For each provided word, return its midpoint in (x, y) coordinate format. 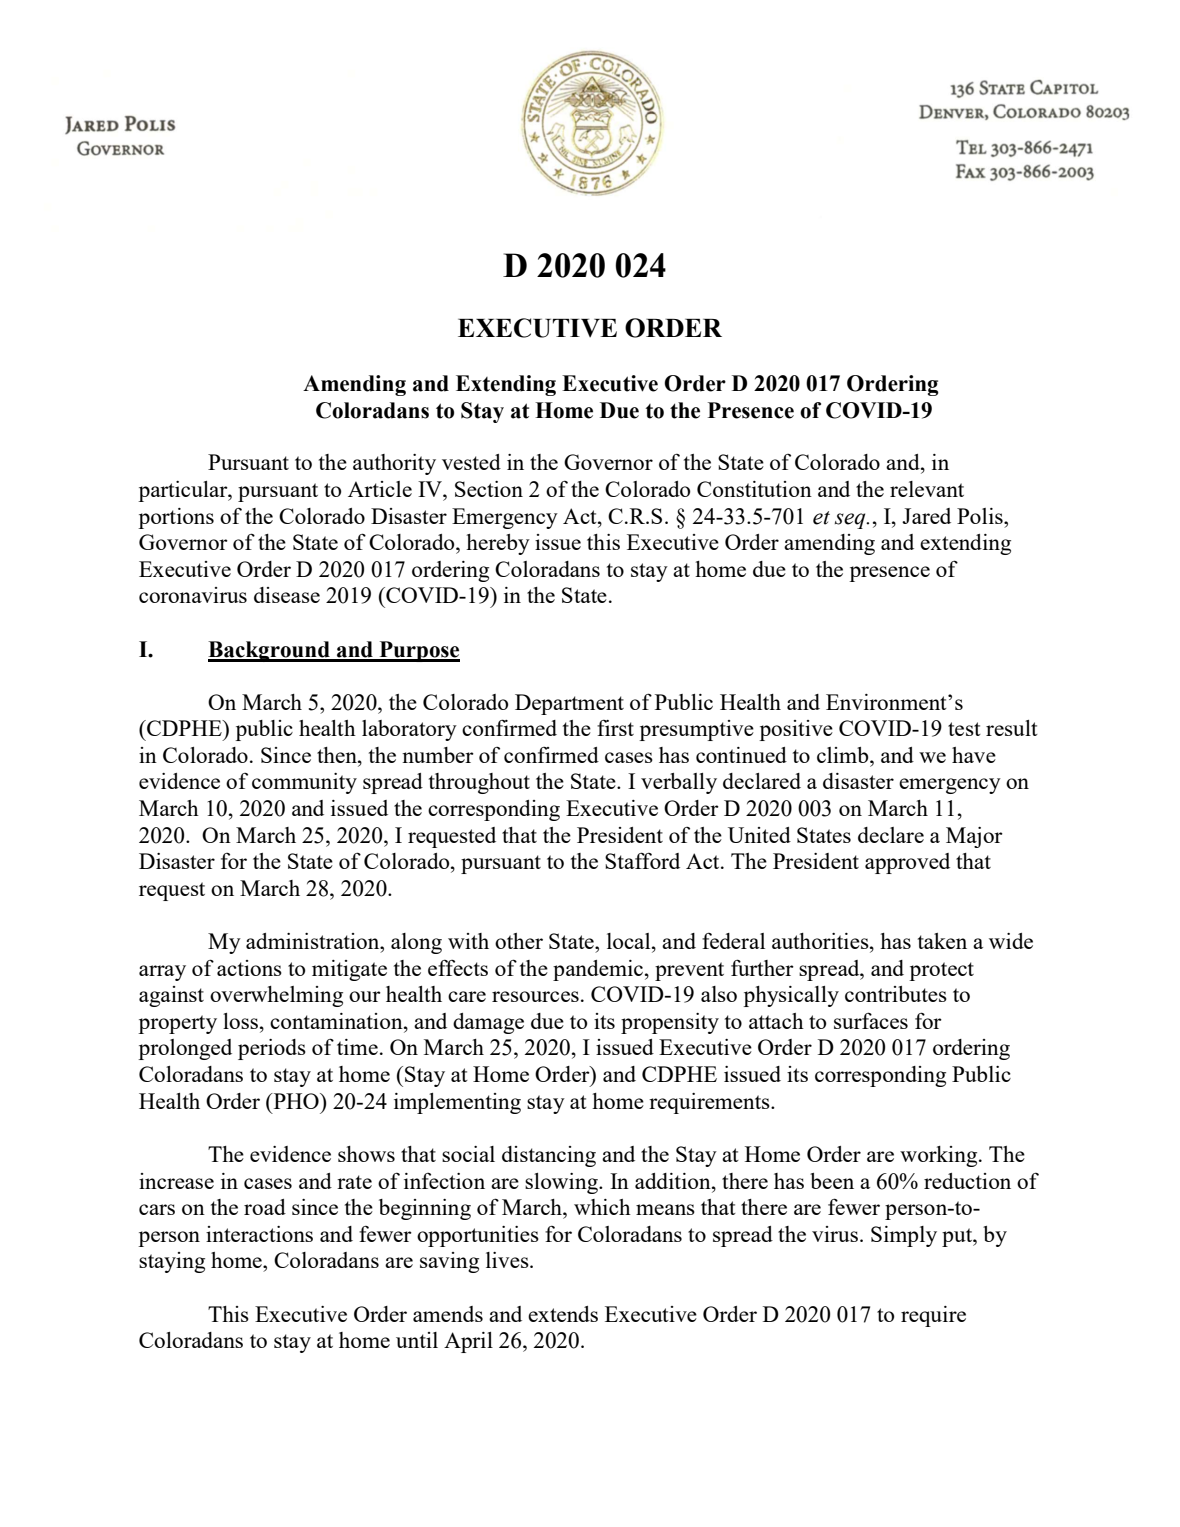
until (417, 1340)
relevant (927, 489)
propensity (670, 1023)
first (615, 728)
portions (176, 518)
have (974, 755)
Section (489, 489)
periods (272, 1049)
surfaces (871, 1020)
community (304, 783)
